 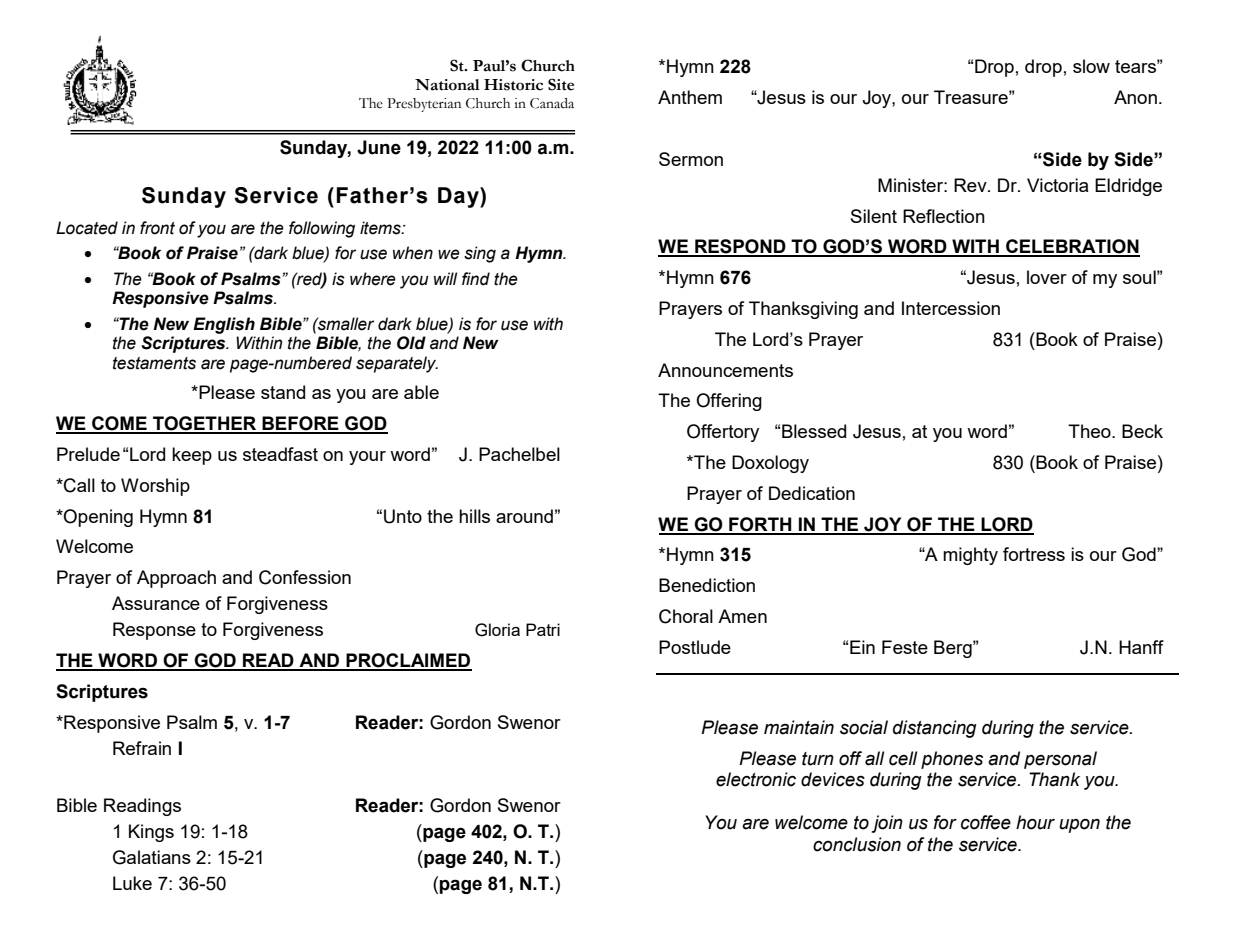 I want to click on Site, so click(x=561, y=84).
